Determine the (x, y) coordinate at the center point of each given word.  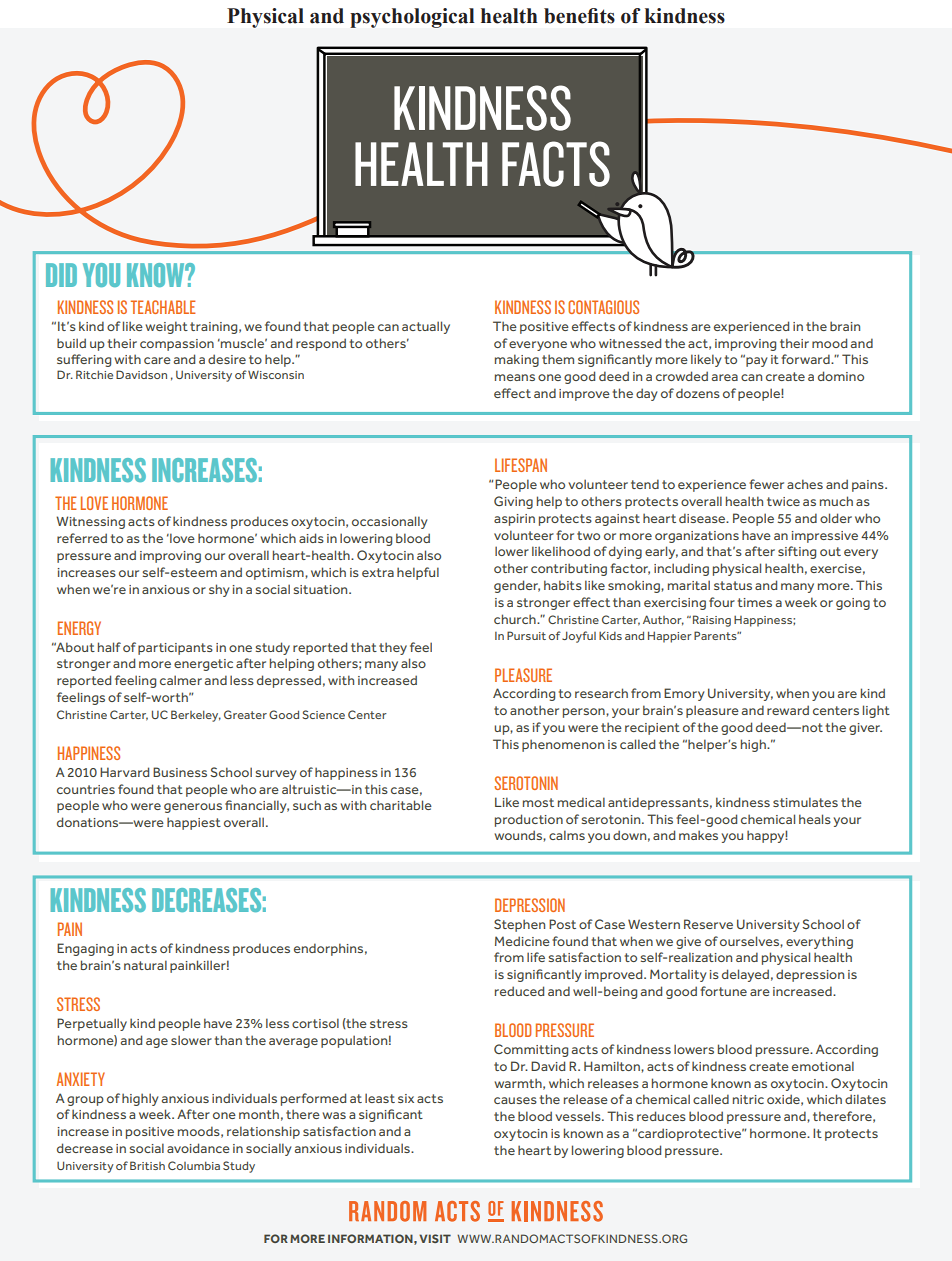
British (147, 1165)
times (755, 602)
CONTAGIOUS (603, 307)
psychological (412, 18)
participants (175, 649)
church (516, 619)
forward (806, 359)
